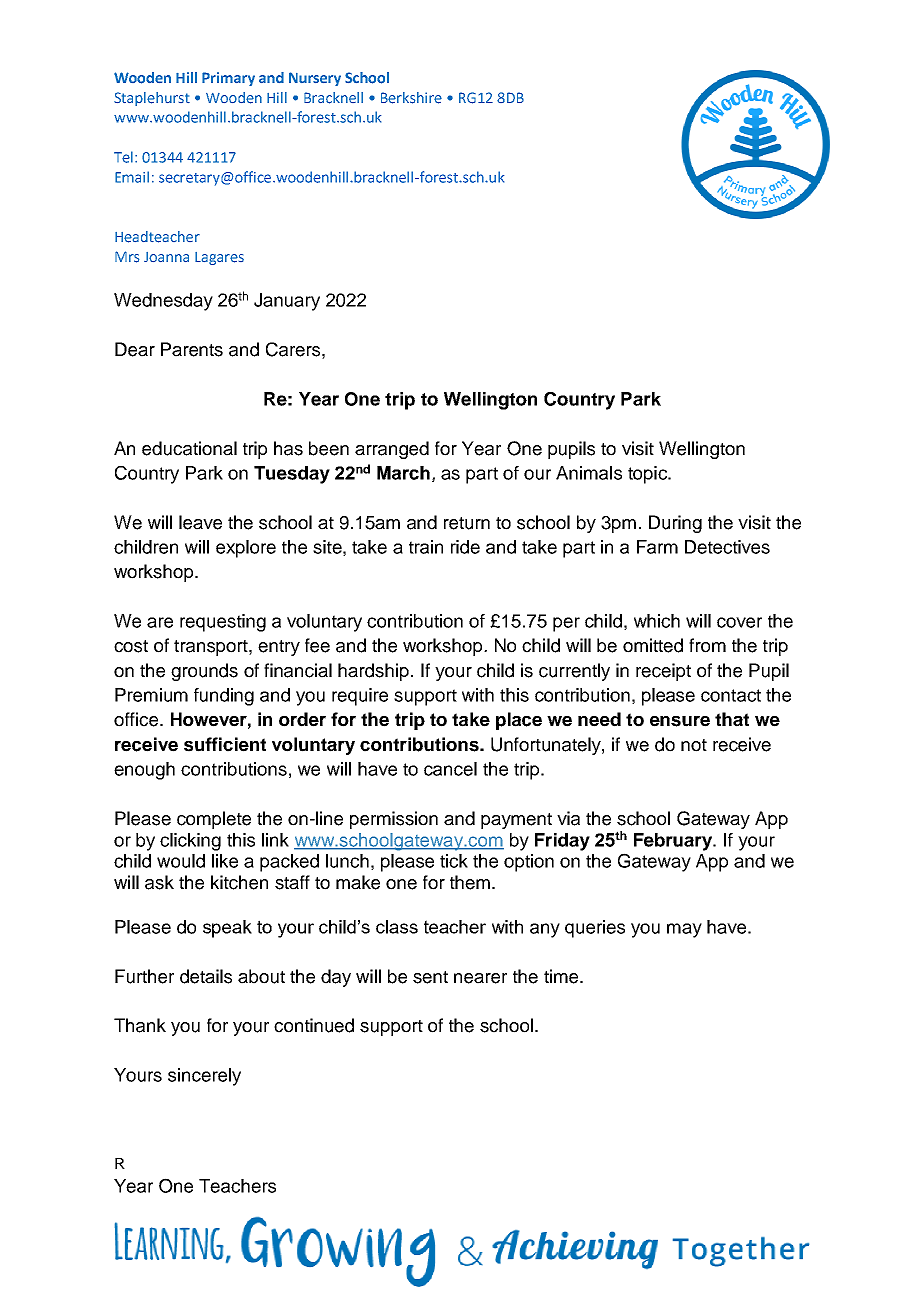 The width and height of the image is (924, 1309). I want to click on Berkshire, so click(411, 98).
